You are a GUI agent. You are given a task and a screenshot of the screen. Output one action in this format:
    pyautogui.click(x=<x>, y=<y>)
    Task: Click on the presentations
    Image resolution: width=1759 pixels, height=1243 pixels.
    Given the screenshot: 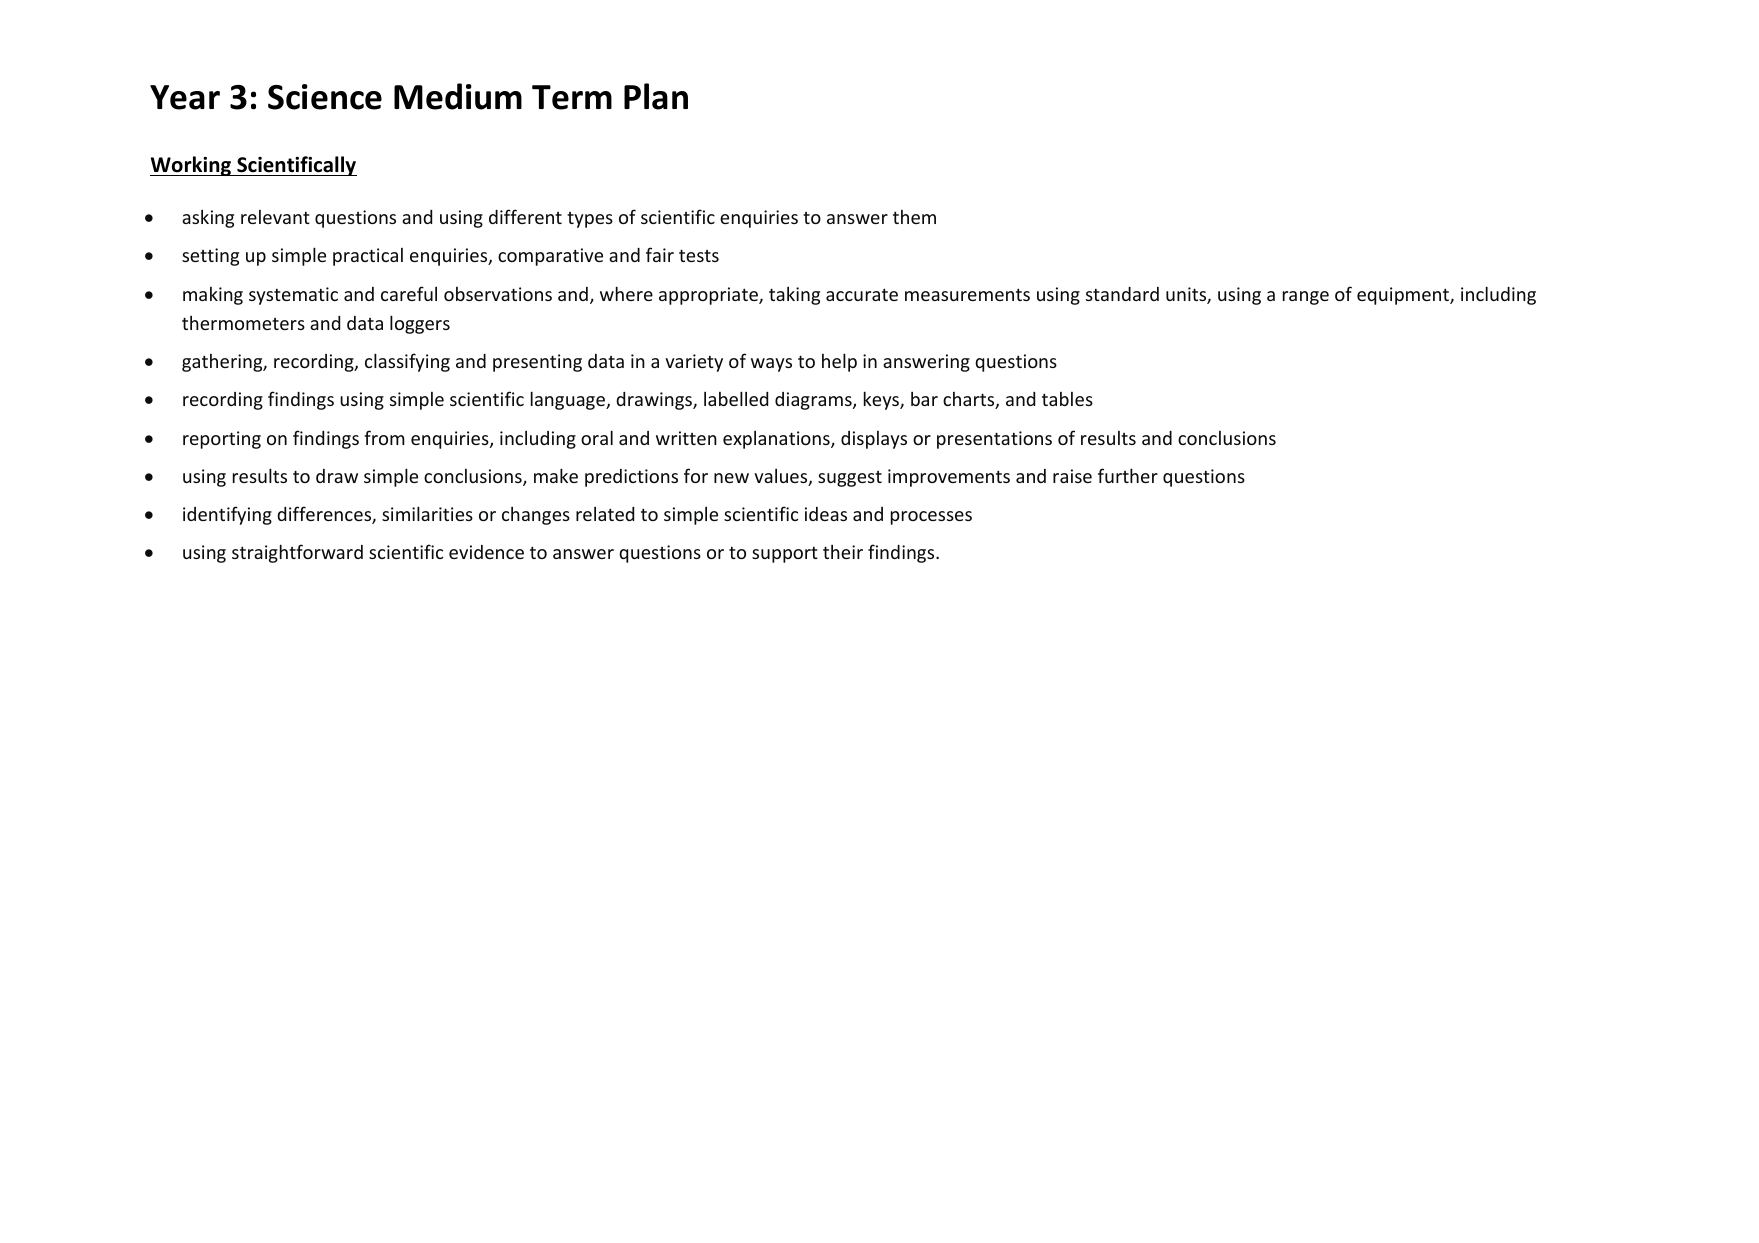 What is the action you would take?
    pyautogui.click(x=994, y=440)
